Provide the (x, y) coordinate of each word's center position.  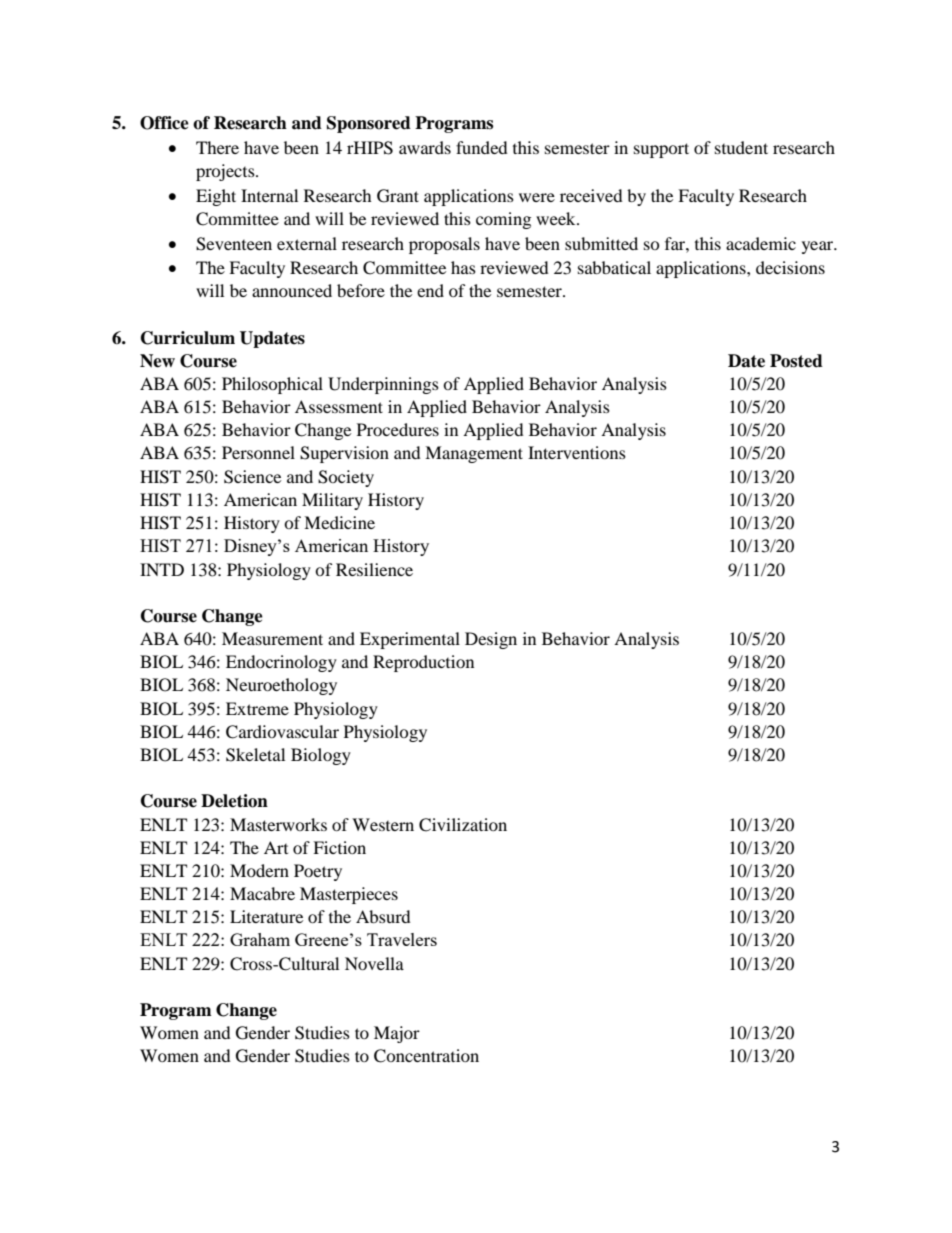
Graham (260, 939)
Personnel (258, 452)
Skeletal (255, 755)
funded (482, 147)
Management (474, 454)
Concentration (426, 1056)
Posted (796, 361)
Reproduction (423, 663)
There (217, 147)
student (741, 147)
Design (491, 640)
